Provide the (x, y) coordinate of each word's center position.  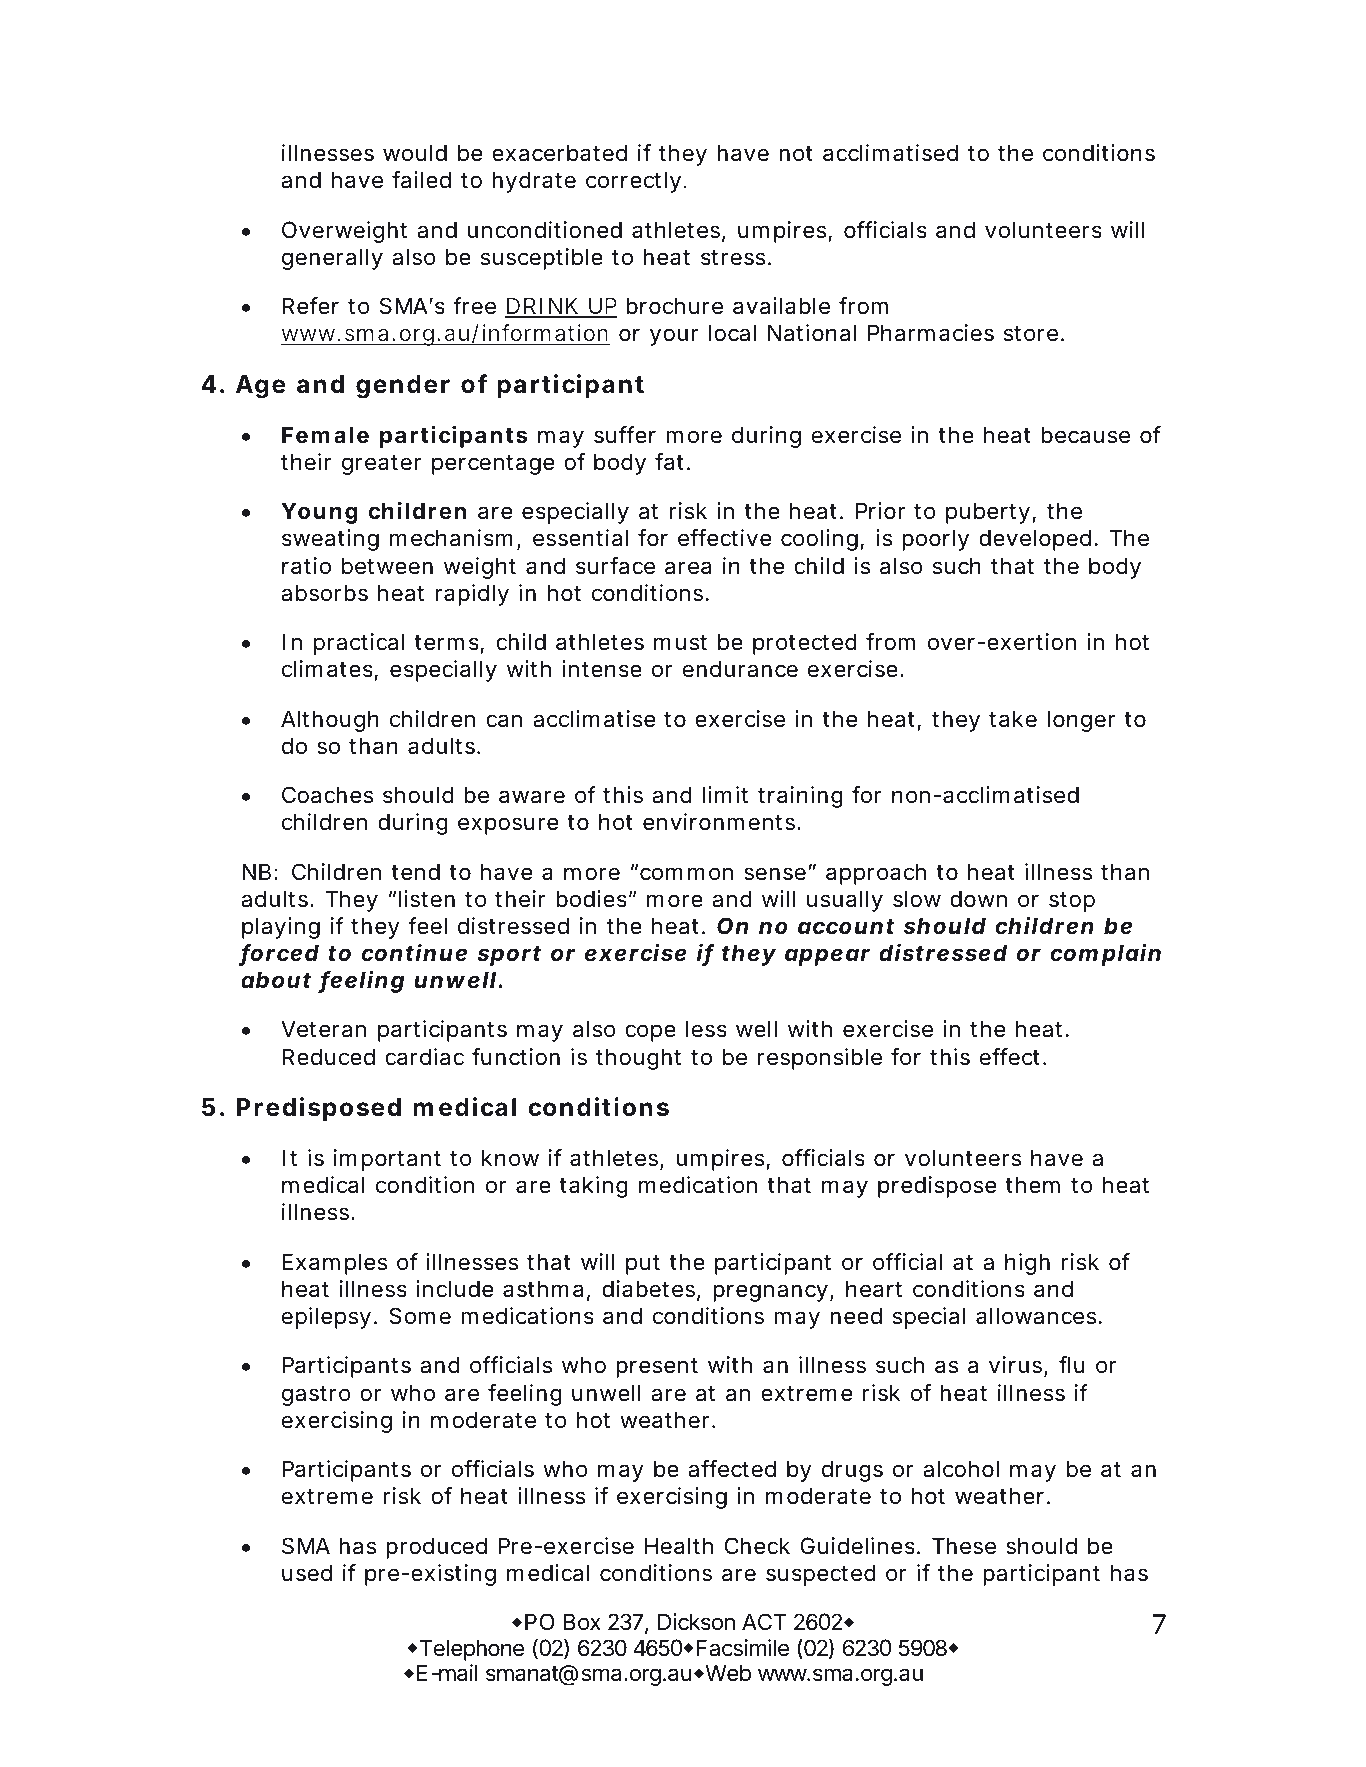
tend (415, 872)
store (1033, 334)
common (686, 874)
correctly (635, 182)
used (307, 1573)
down (978, 899)
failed (421, 180)
